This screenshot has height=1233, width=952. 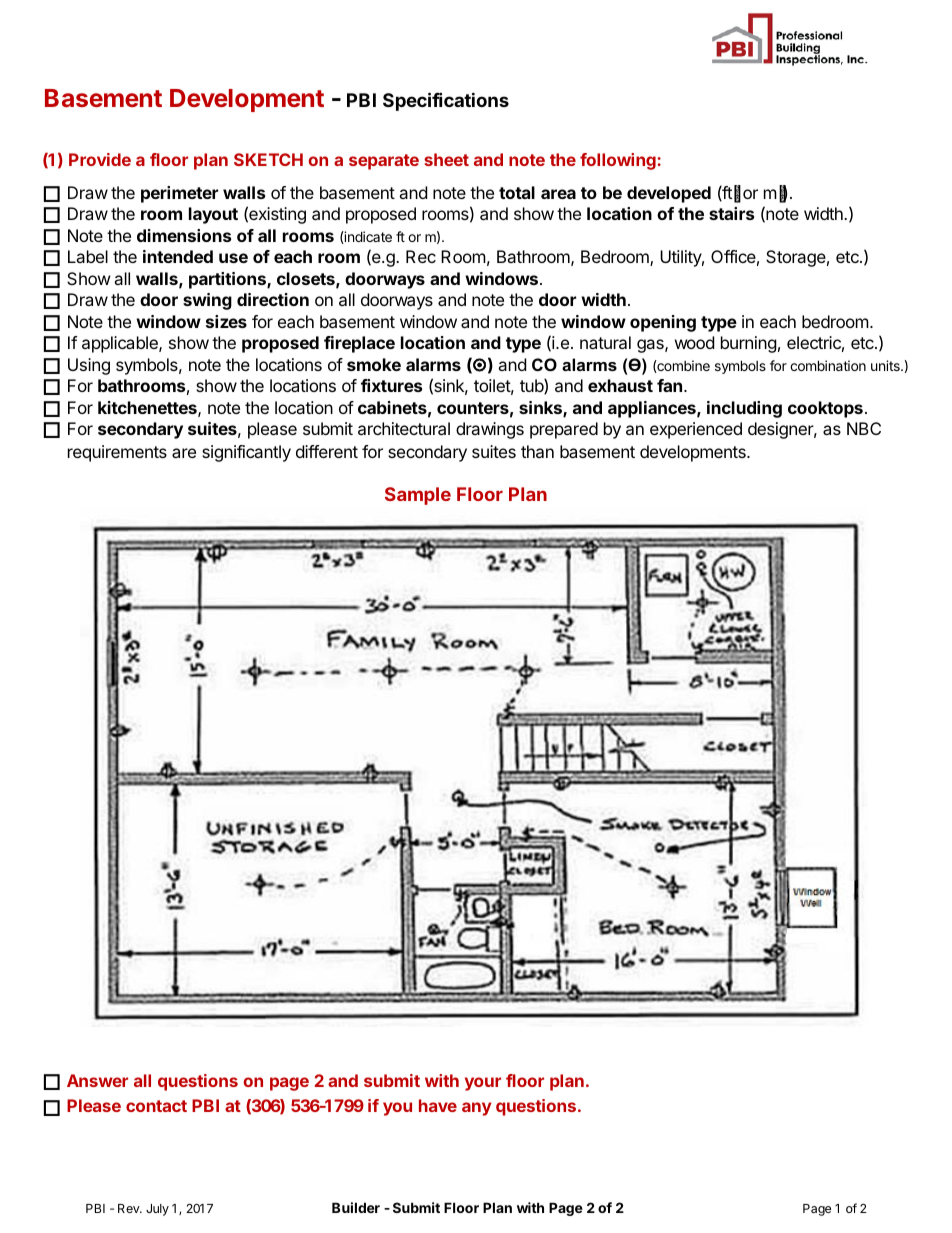 What do you see at coordinates (476, 1109) in the screenshot?
I see `any` at bounding box center [476, 1109].
